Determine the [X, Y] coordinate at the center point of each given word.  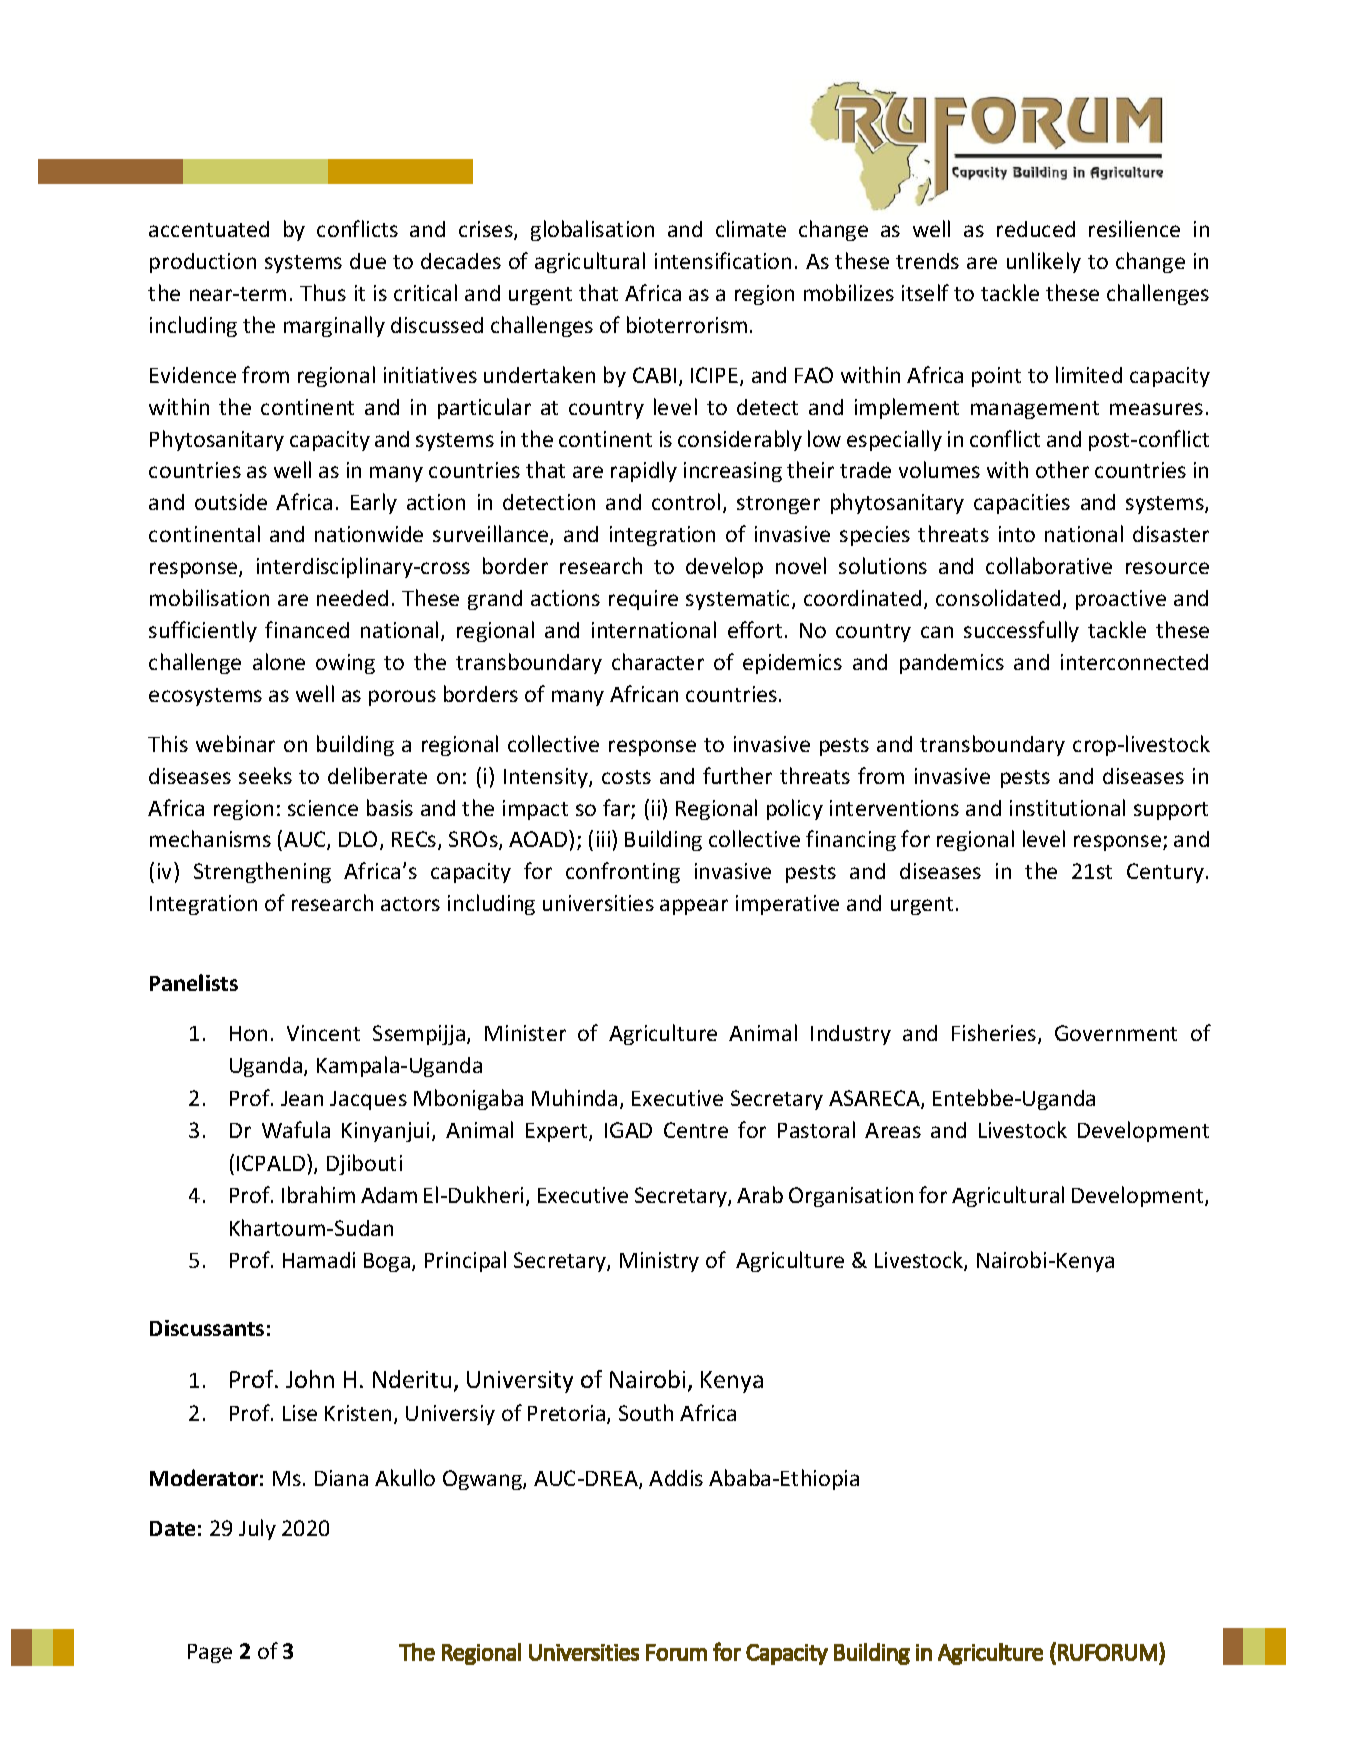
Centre [696, 1130]
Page [210, 1653]
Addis [676, 1478]
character [658, 661]
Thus [323, 292]
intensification [723, 260]
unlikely [1044, 262]
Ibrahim [318, 1194]
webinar [235, 743]
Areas [893, 1130]
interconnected [1134, 662]
